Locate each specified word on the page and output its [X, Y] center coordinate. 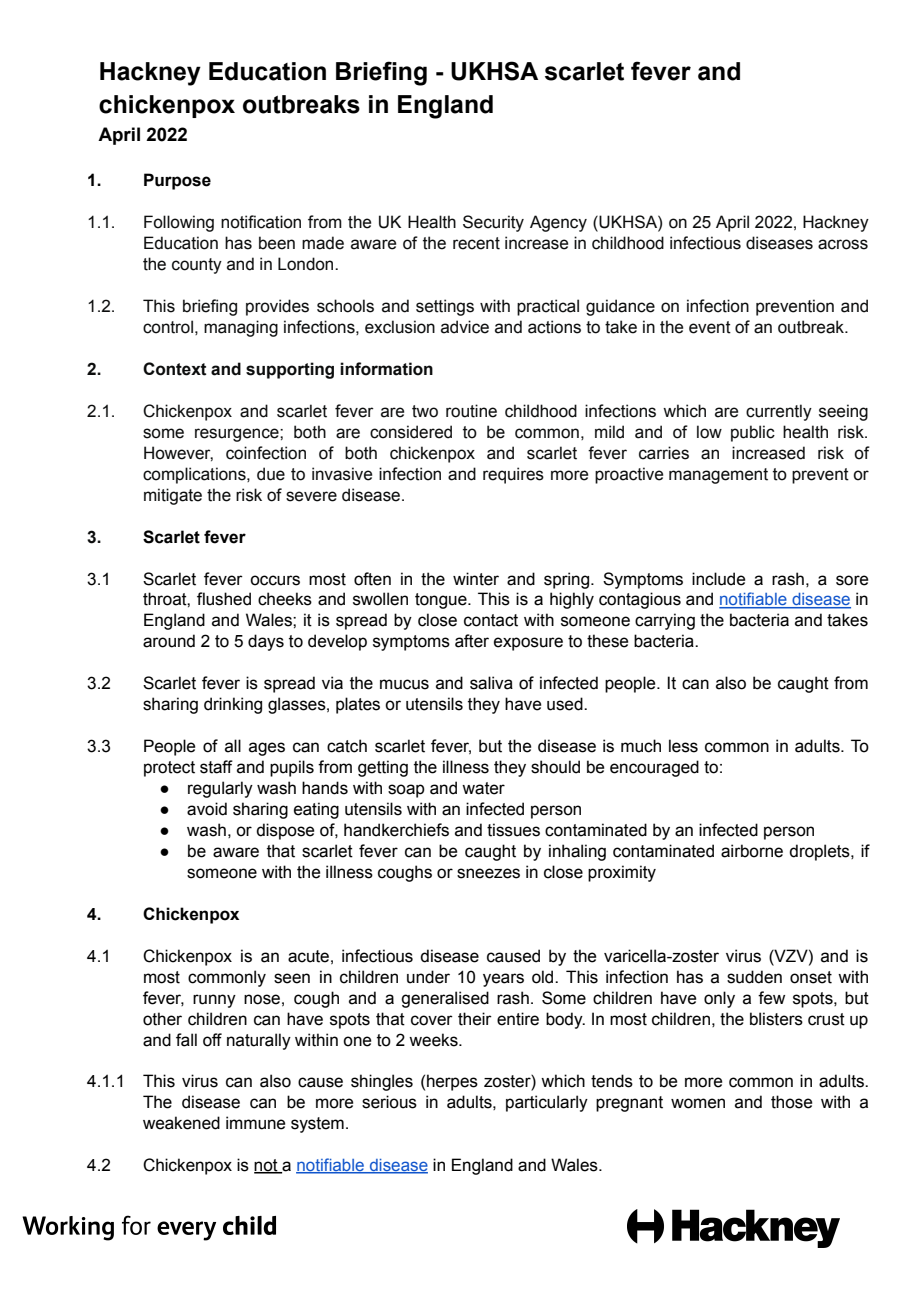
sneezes [488, 873]
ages [267, 749]
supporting [290, 370]
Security [493, 223]
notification [261, 222]
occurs [275, 580]
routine [471, 411]
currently [779, 412]
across [843, 244]
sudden [754, 977]
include [718, 579]
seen [292, 978]
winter [476, 579]
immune [255, 1123]
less [683, 746]
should [555, 767]
